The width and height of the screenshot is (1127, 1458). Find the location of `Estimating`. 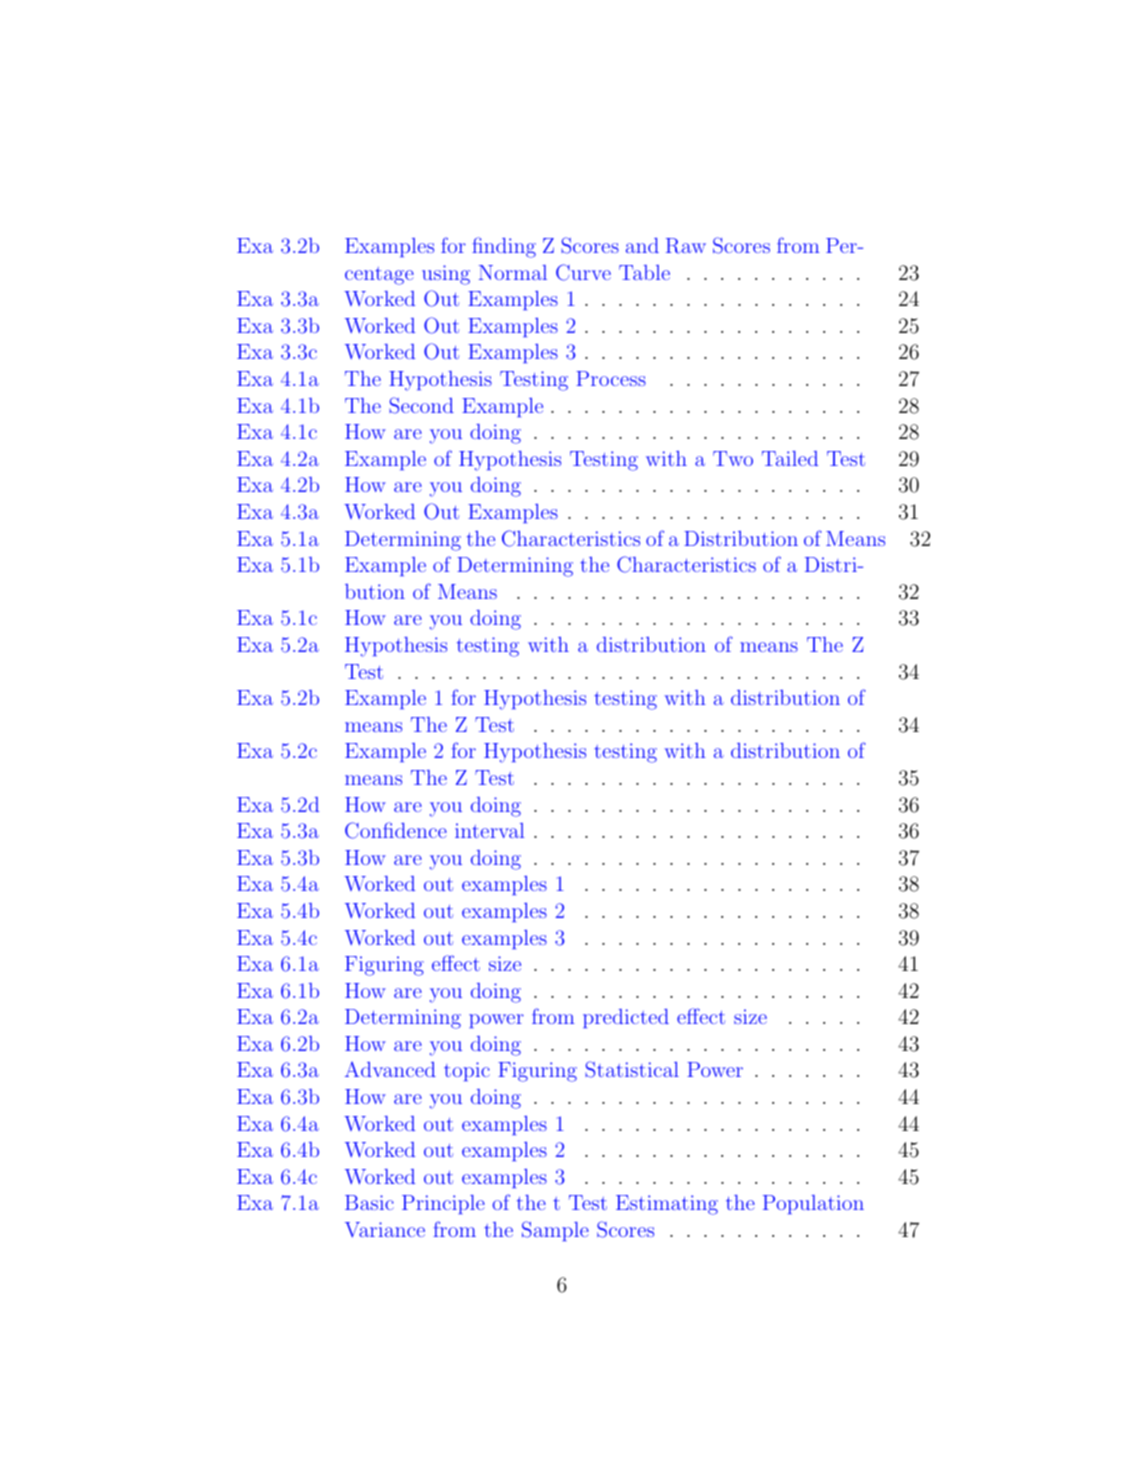

Estimating is located at coordinates (667, 1205).
